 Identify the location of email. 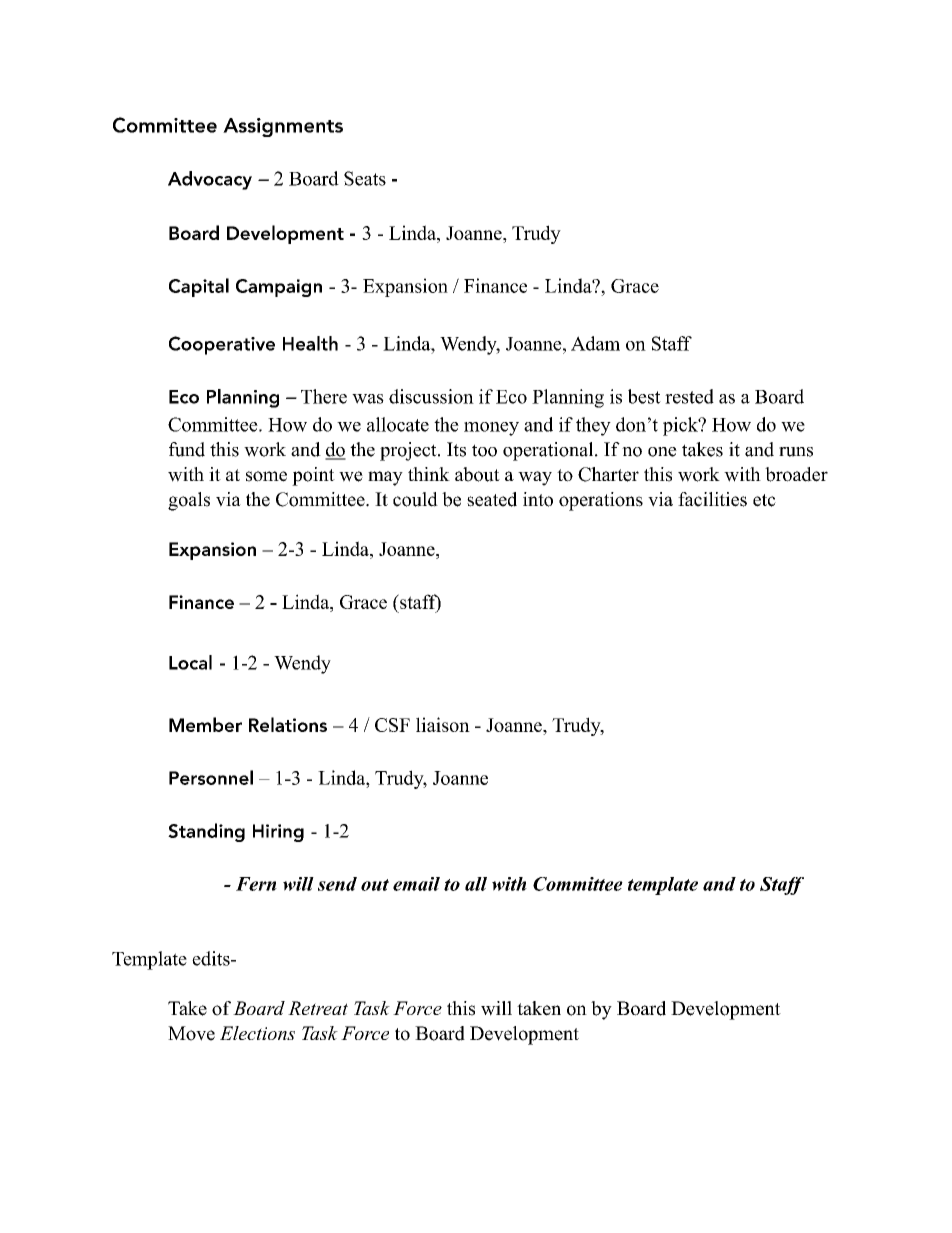
(416, 884).
